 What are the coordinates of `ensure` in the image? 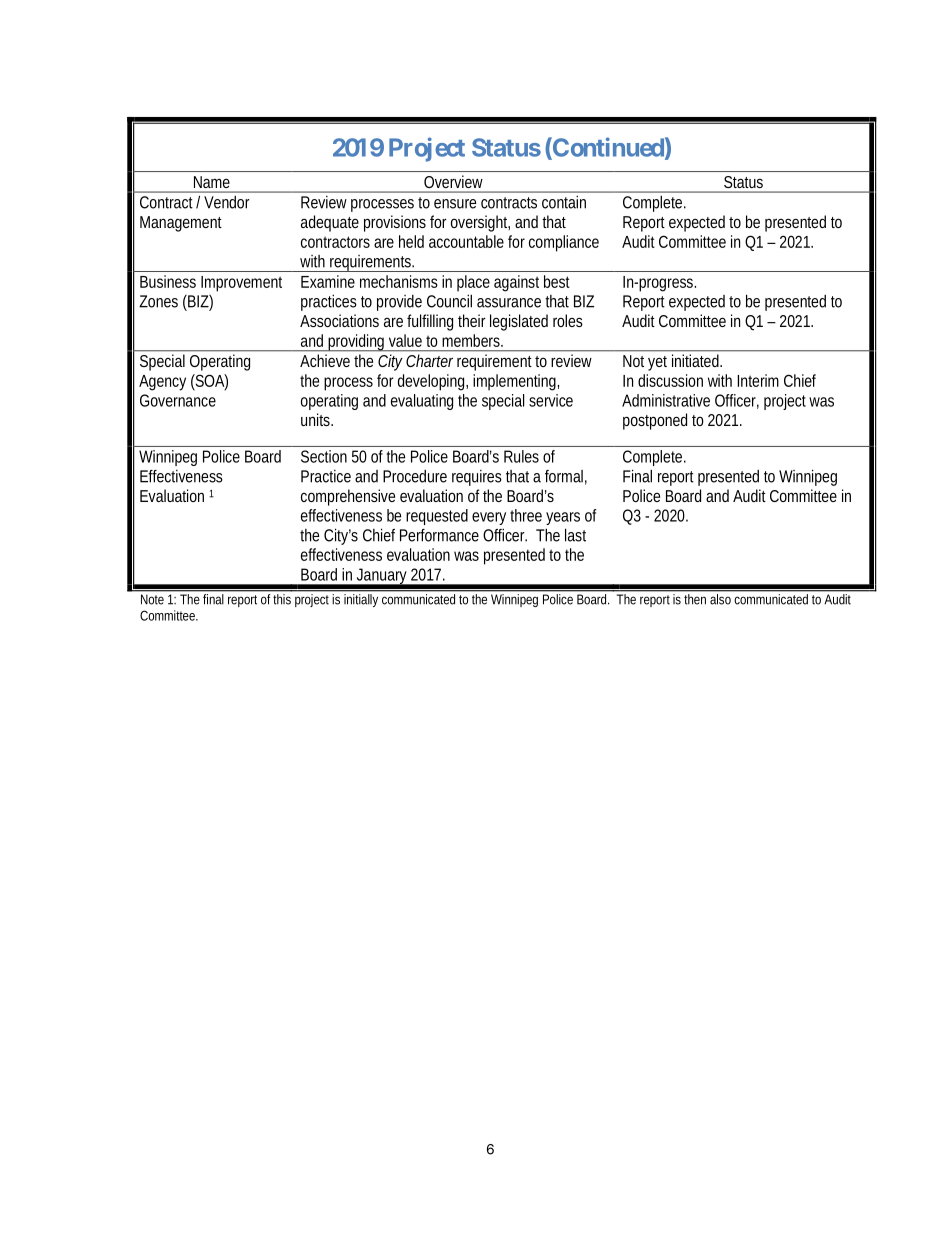 It's located at (455, 204).
